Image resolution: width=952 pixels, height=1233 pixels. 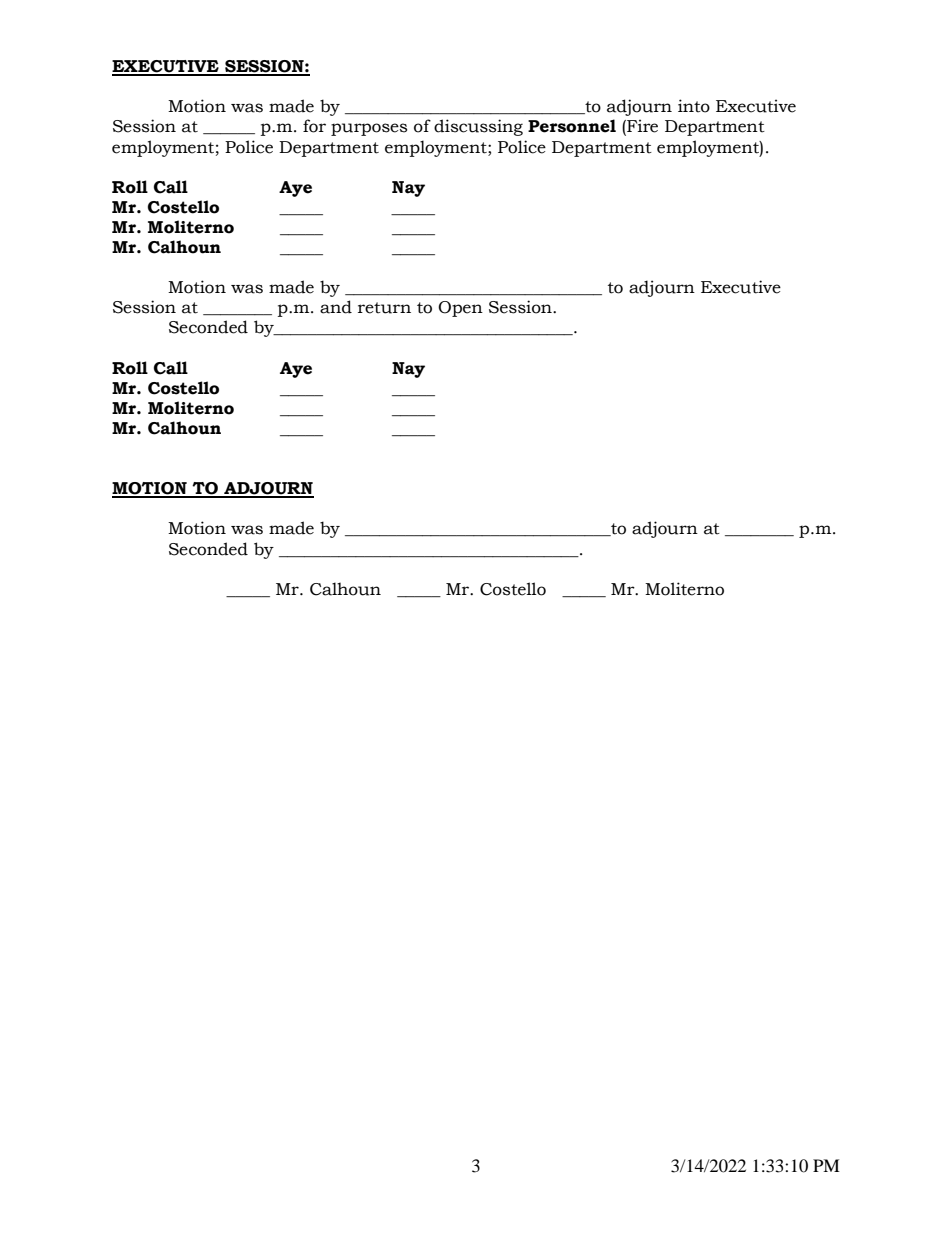 I want to click on discussing, so click(x=478, y=127).
